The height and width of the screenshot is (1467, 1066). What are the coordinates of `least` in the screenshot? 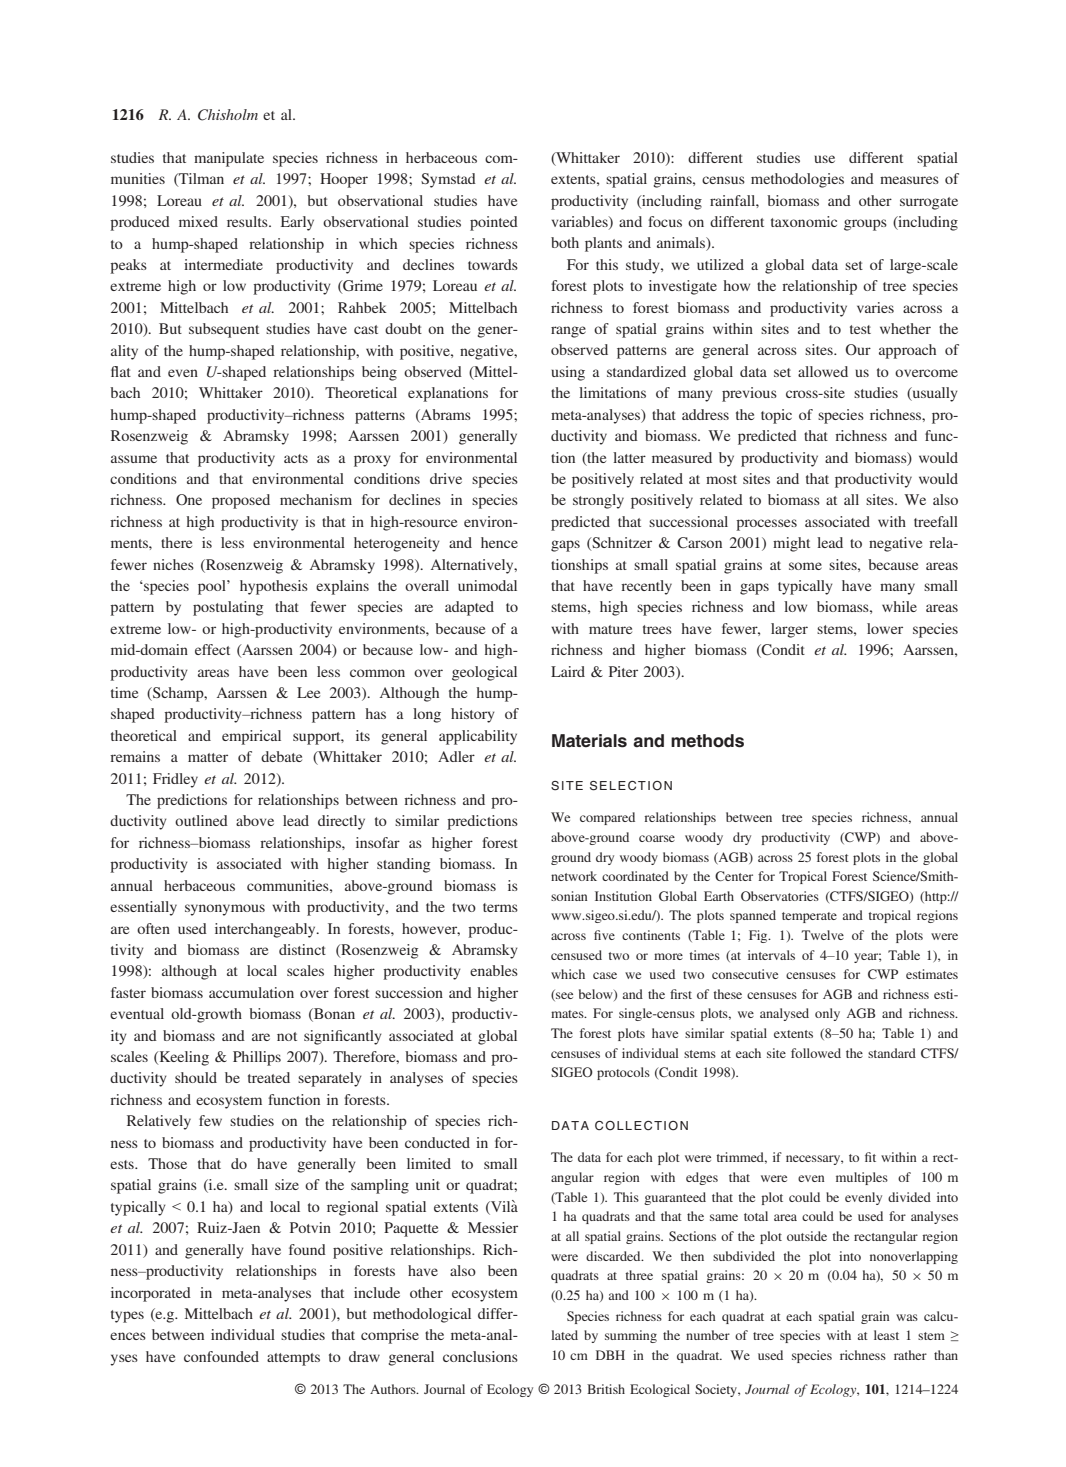 It's located at (886, 1335).
